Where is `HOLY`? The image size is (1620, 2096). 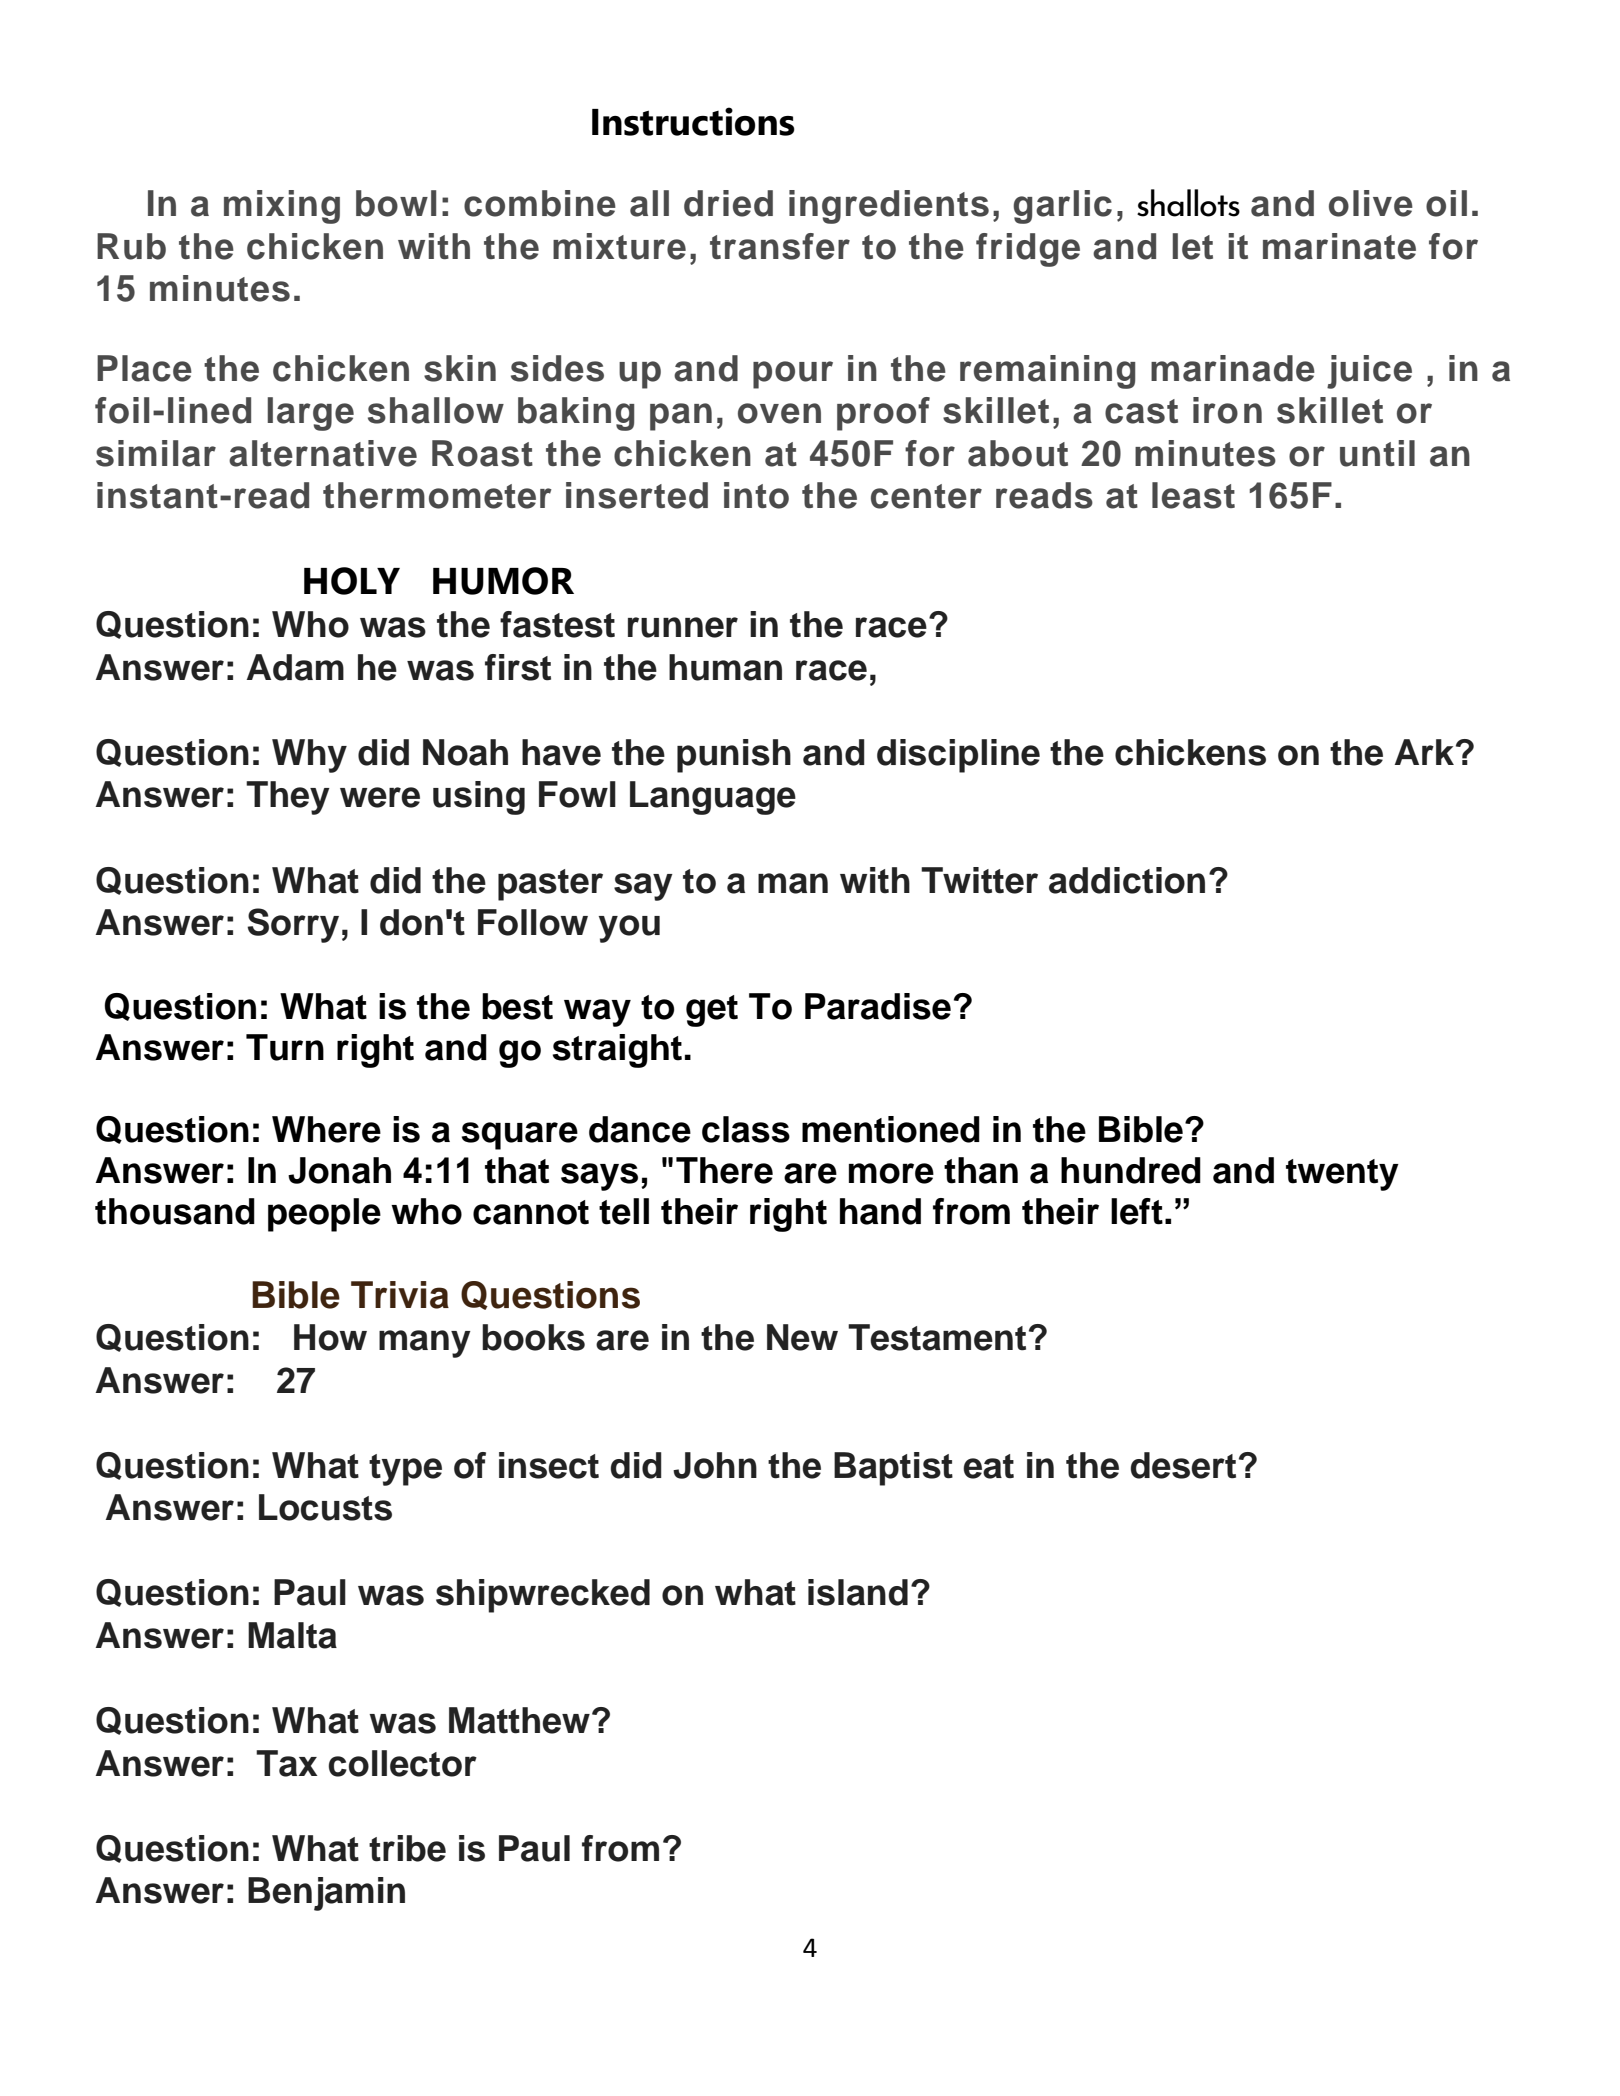 HOLY is located at coordinates (352, 581).
